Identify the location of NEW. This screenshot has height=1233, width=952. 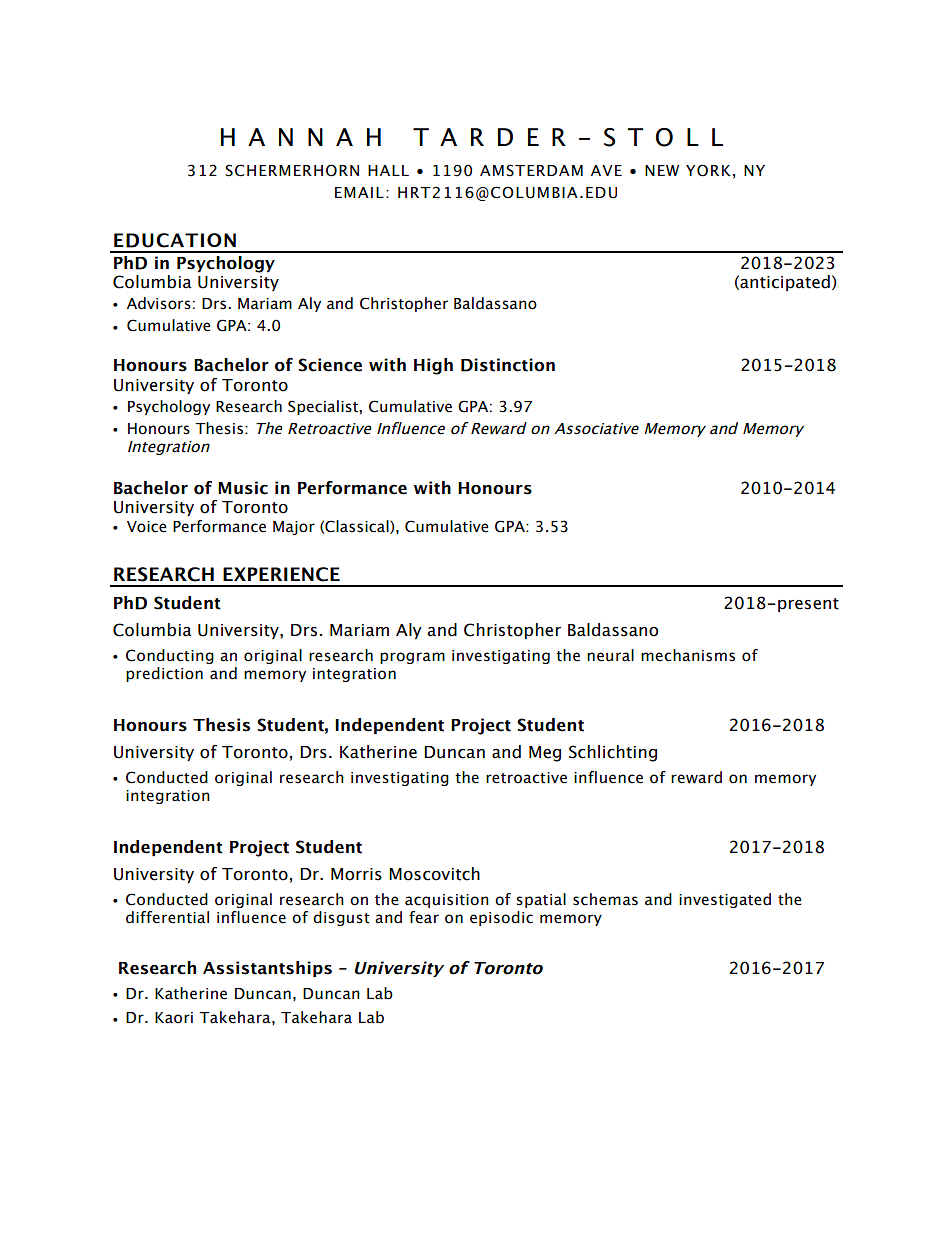
(662, 170).
